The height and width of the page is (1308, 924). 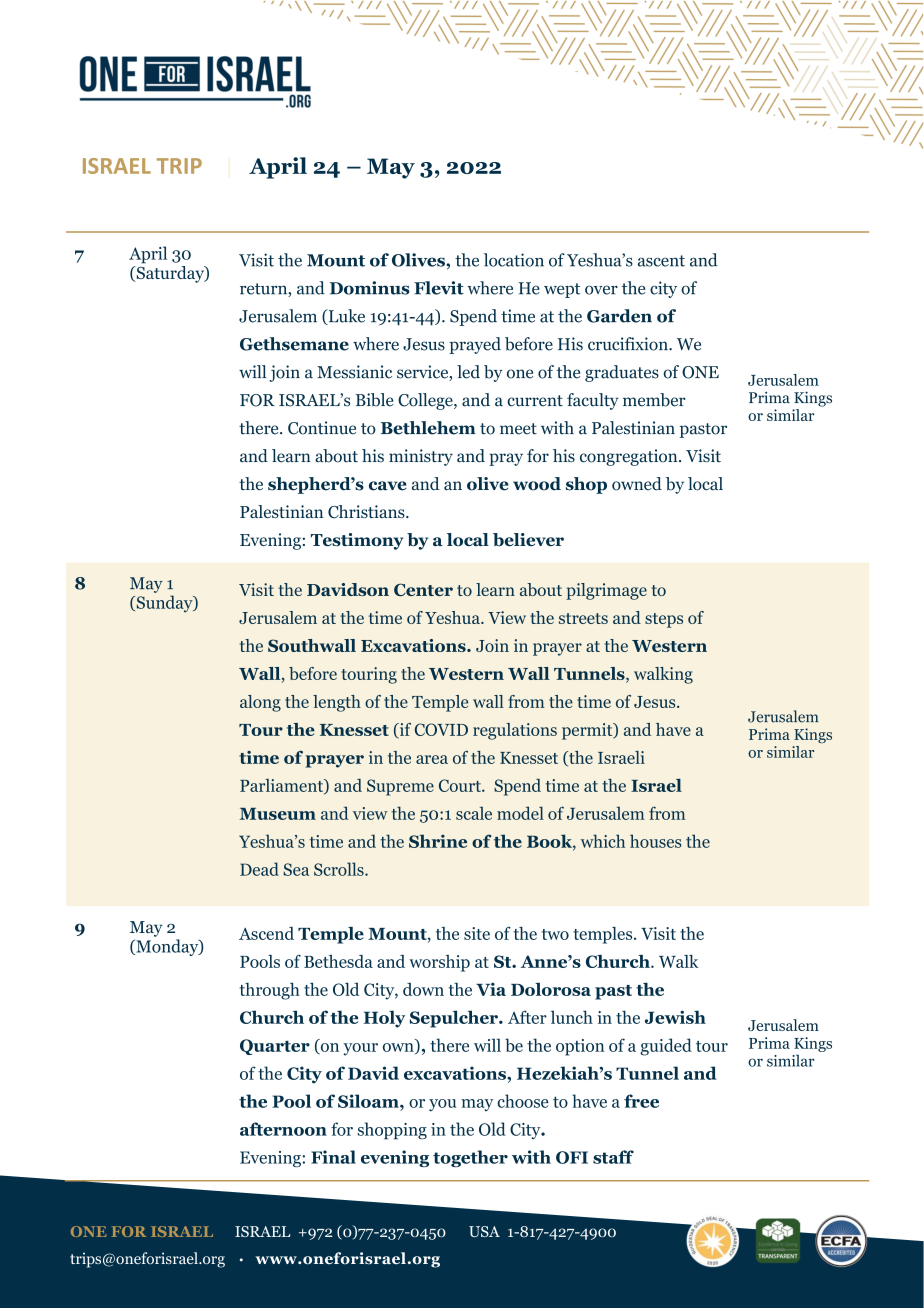 I want to click on Court, so click(x=461, y=785).
